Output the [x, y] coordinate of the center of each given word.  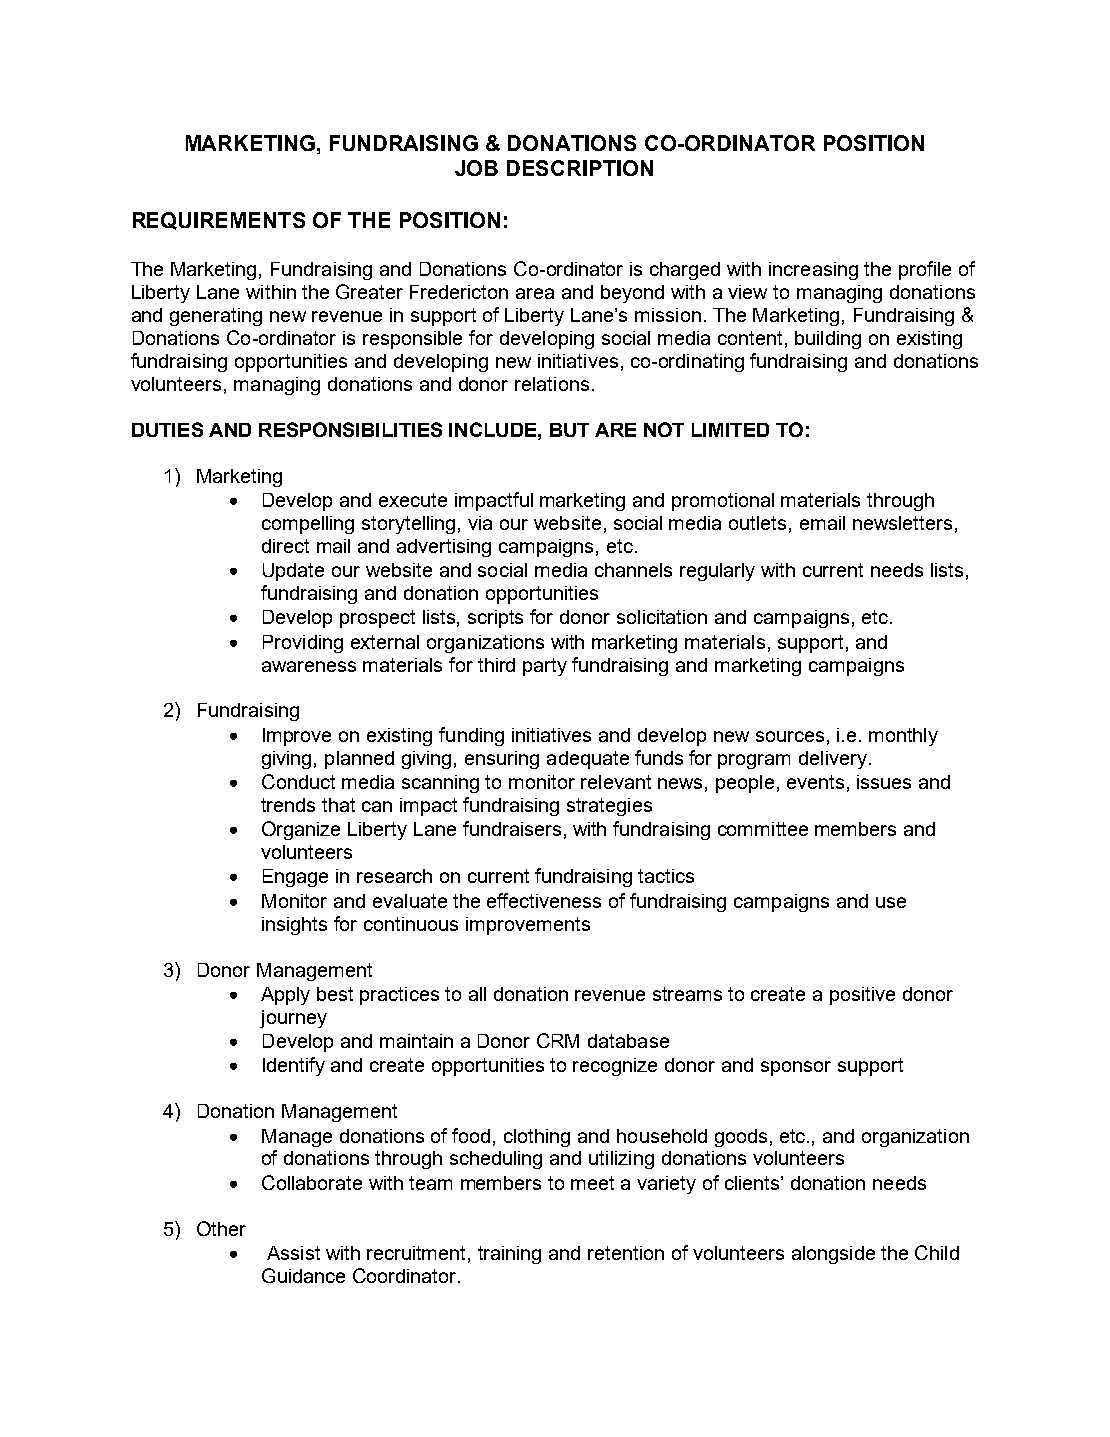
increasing [813, 271]
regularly [717, 572]
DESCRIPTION [580, 168]
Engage [295, 878]
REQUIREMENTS [219, 221]
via [480, 523]
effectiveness [544, 900]
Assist [293, 1253]
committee [763, 829]
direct [285, 546]
